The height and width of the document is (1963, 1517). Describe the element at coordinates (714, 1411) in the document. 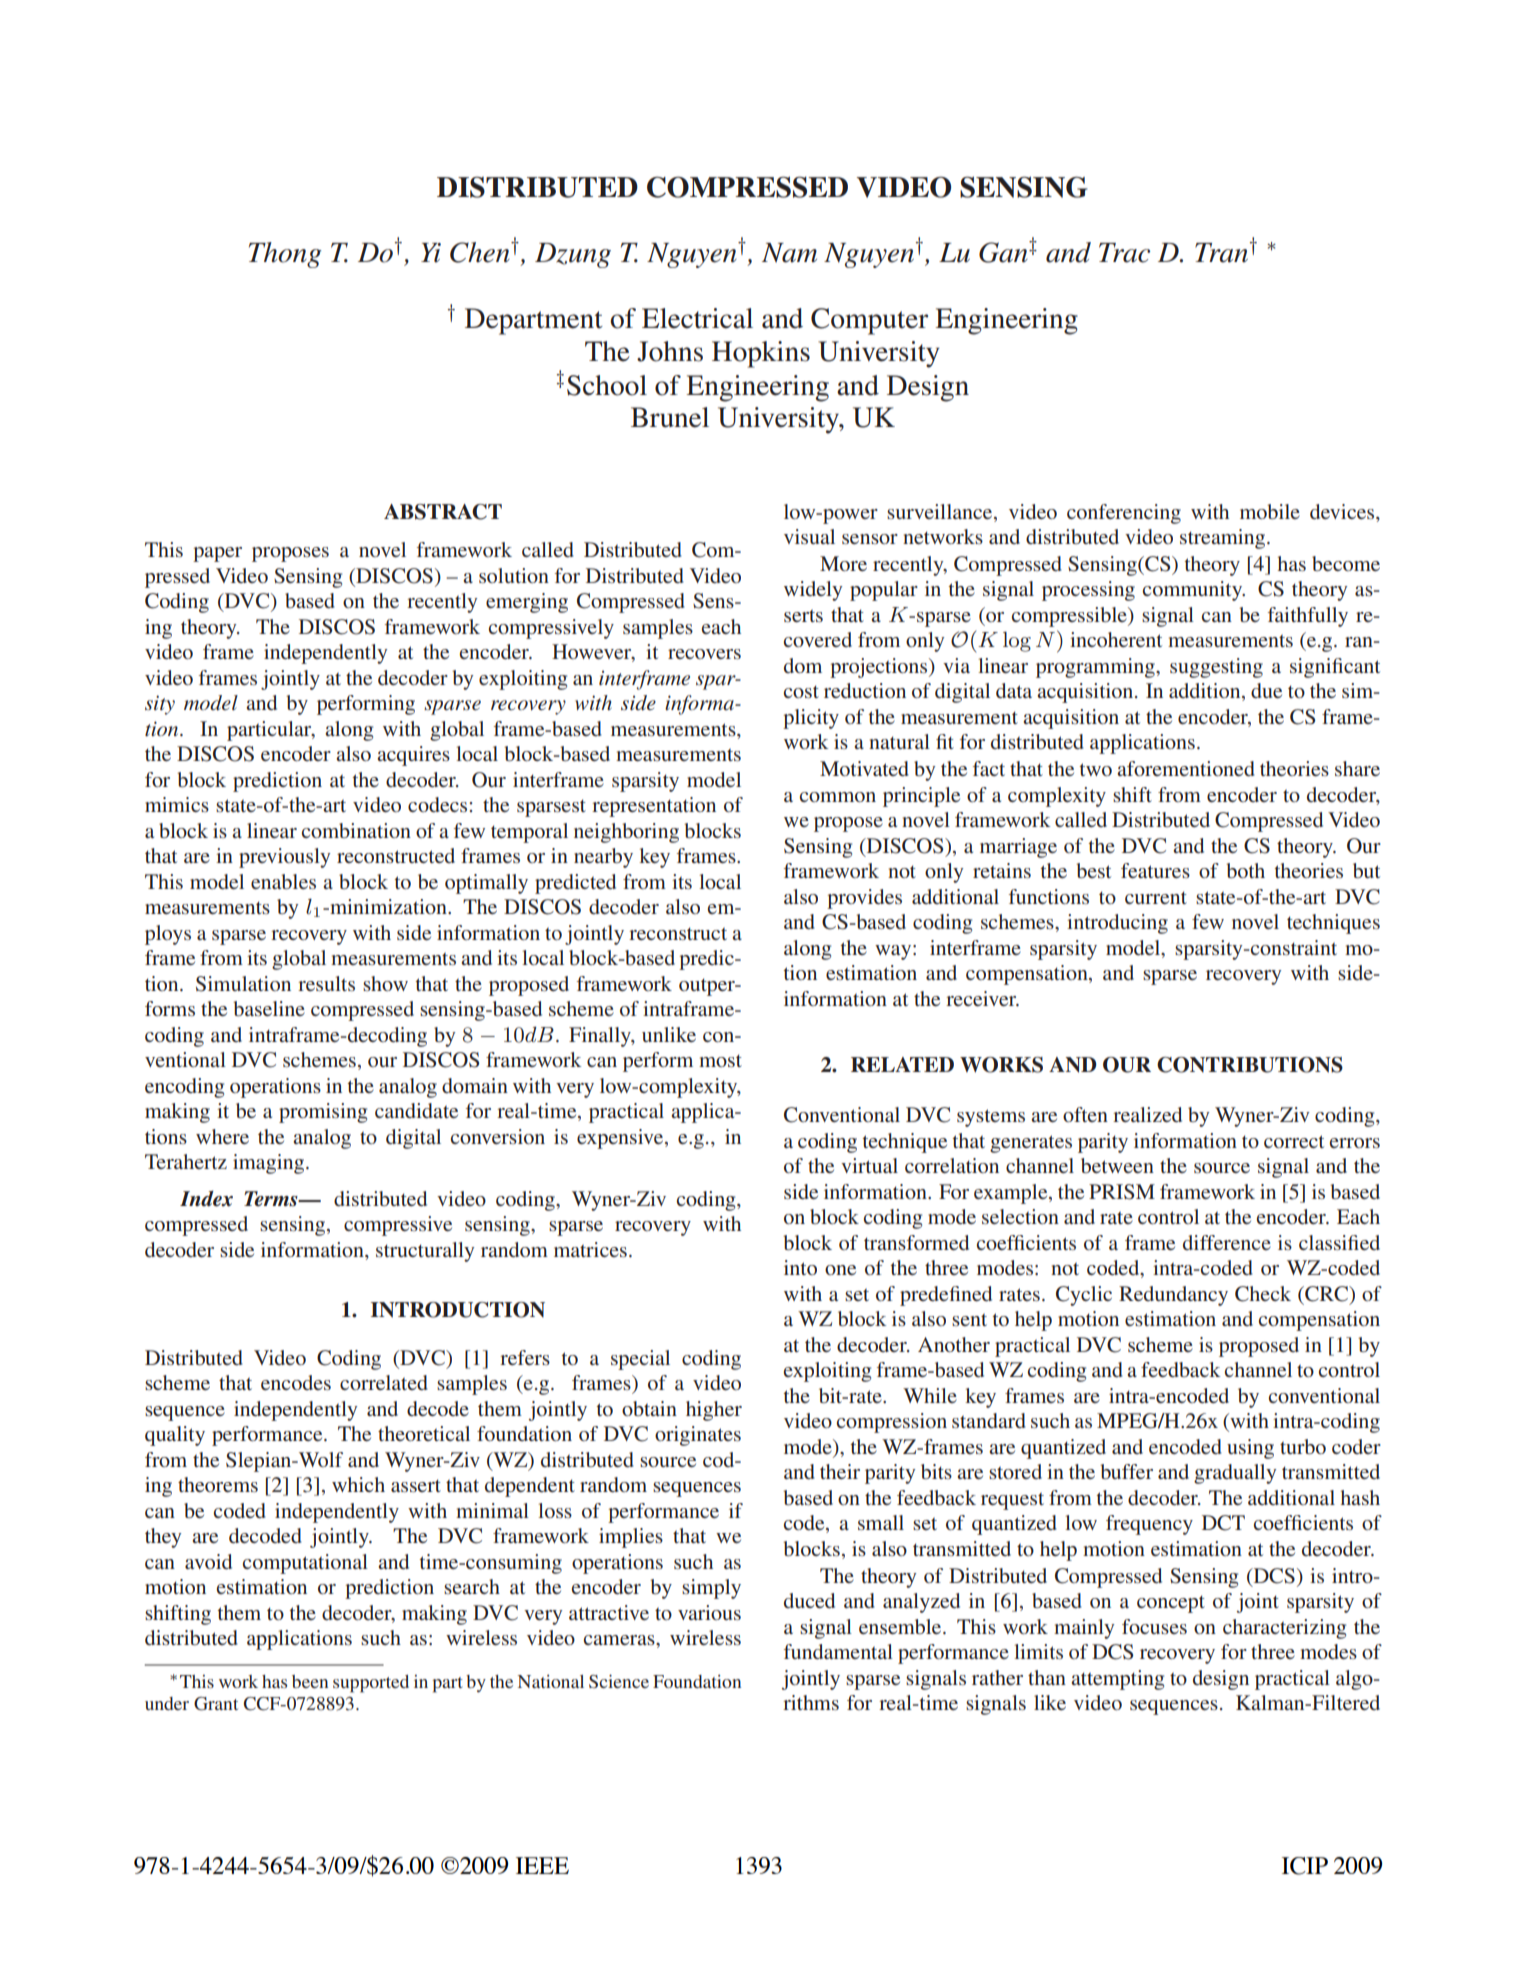

I see `higher` at that location.
